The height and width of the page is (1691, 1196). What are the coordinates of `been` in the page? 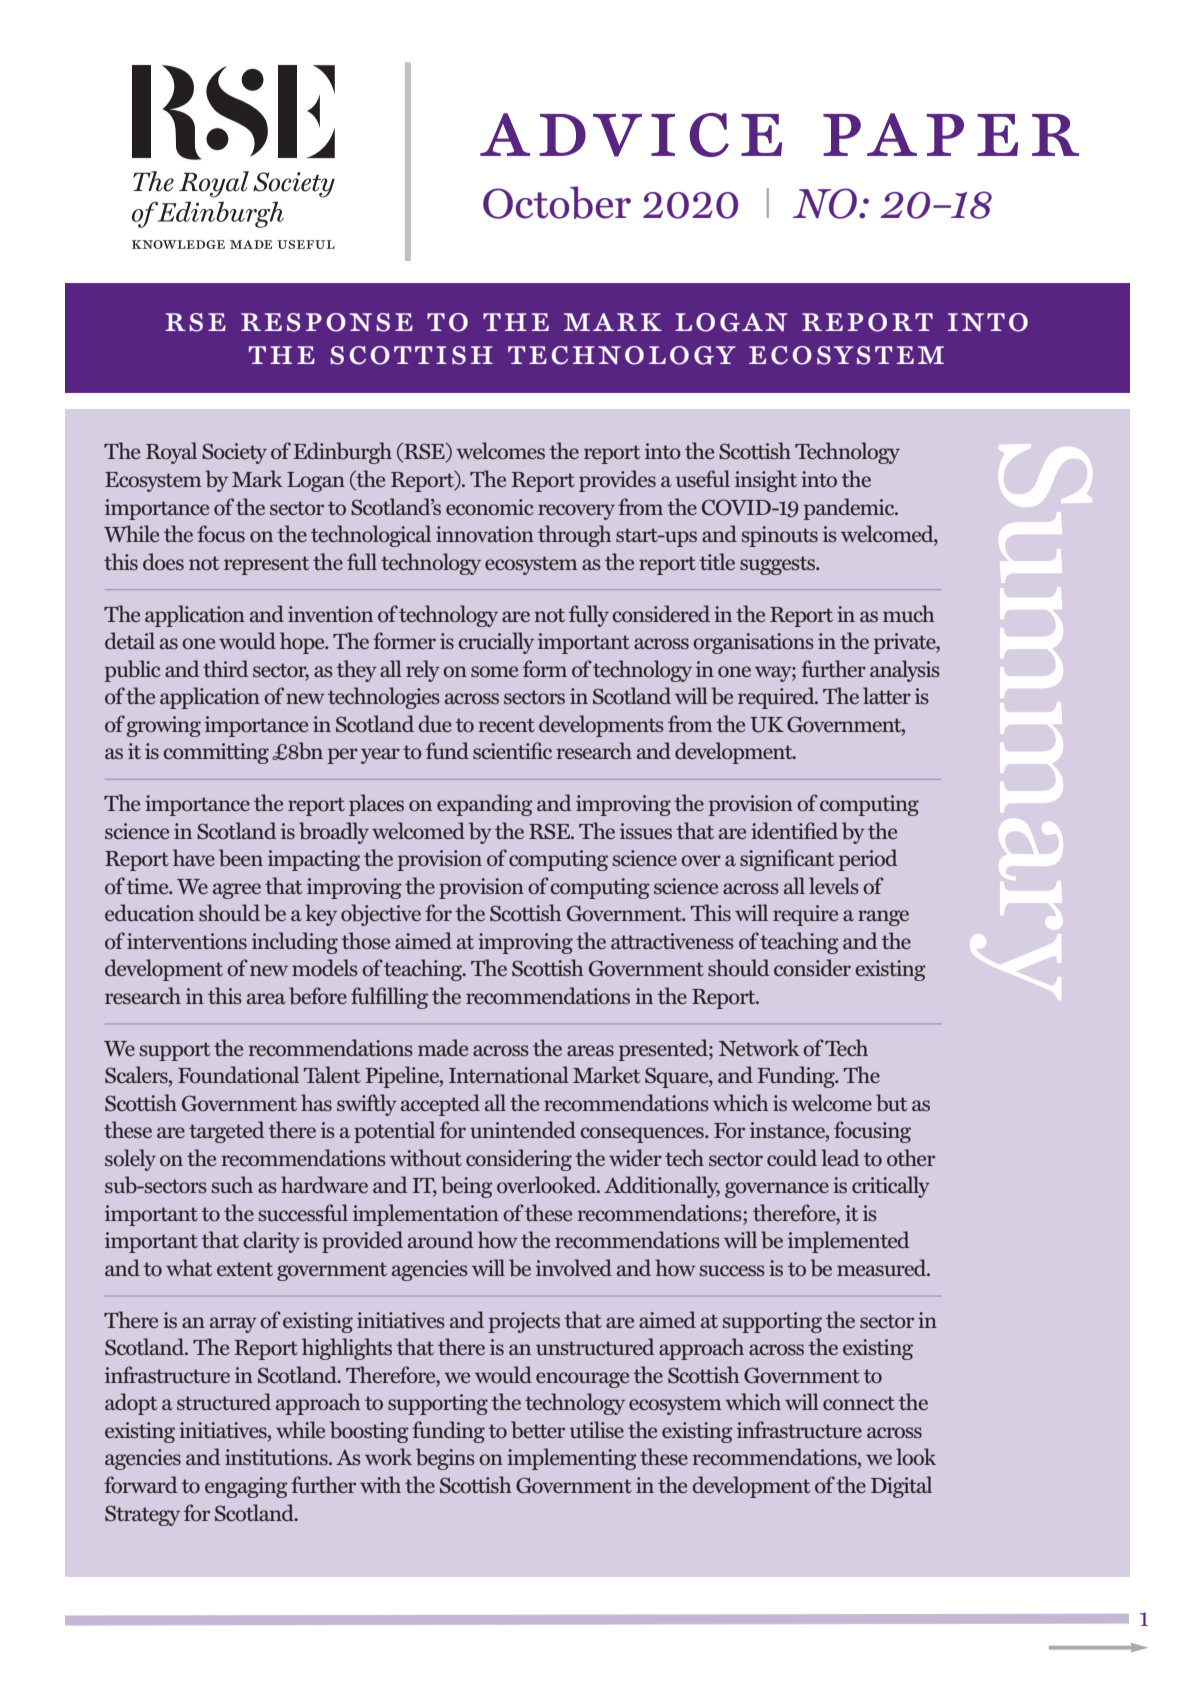 It's located at (241, 858).
